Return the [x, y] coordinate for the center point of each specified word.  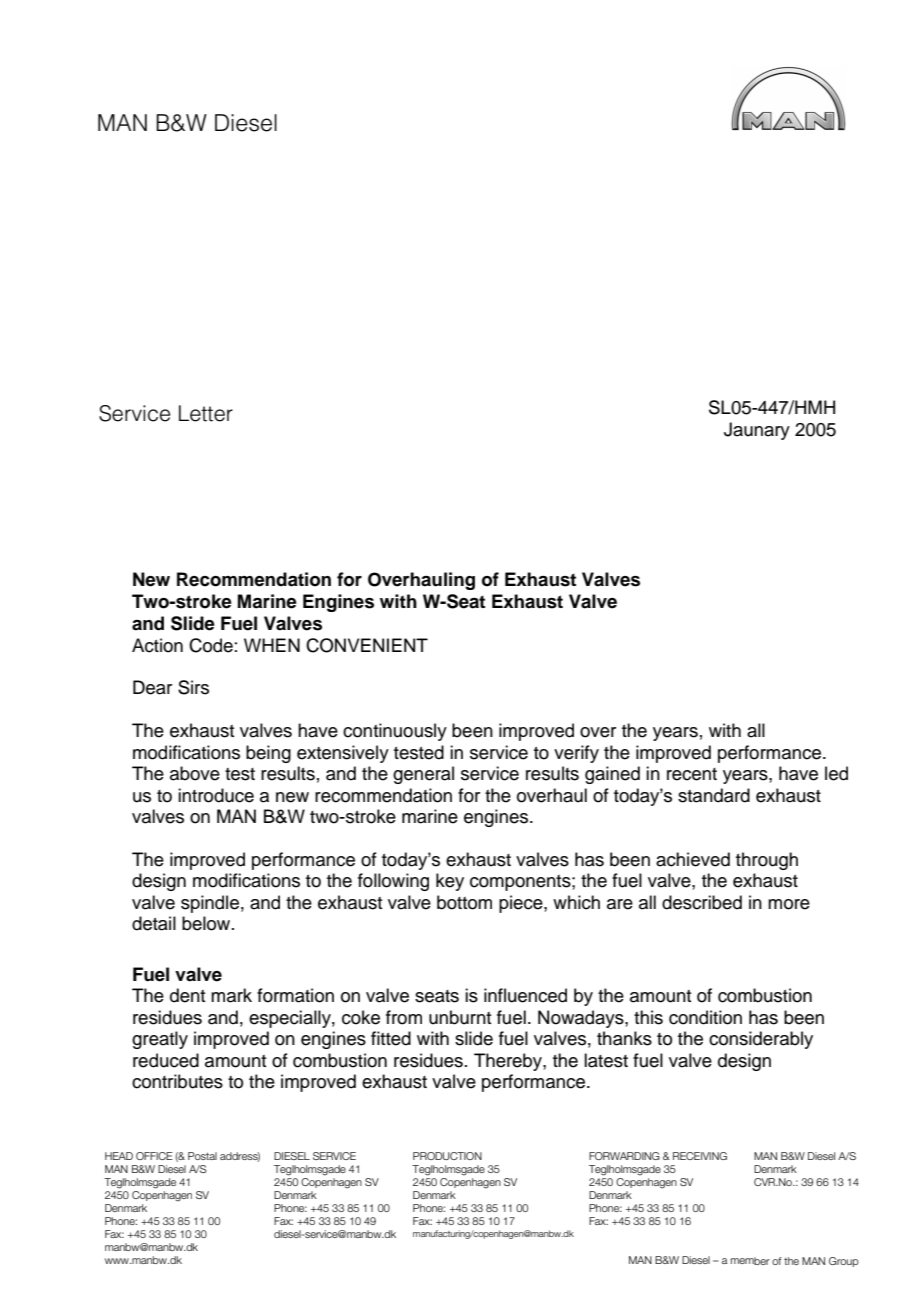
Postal [202, 1156]
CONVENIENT [367, 645]
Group [844, 1262]
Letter [206, 413]
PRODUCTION [447, 1156]
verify [576, 754]
